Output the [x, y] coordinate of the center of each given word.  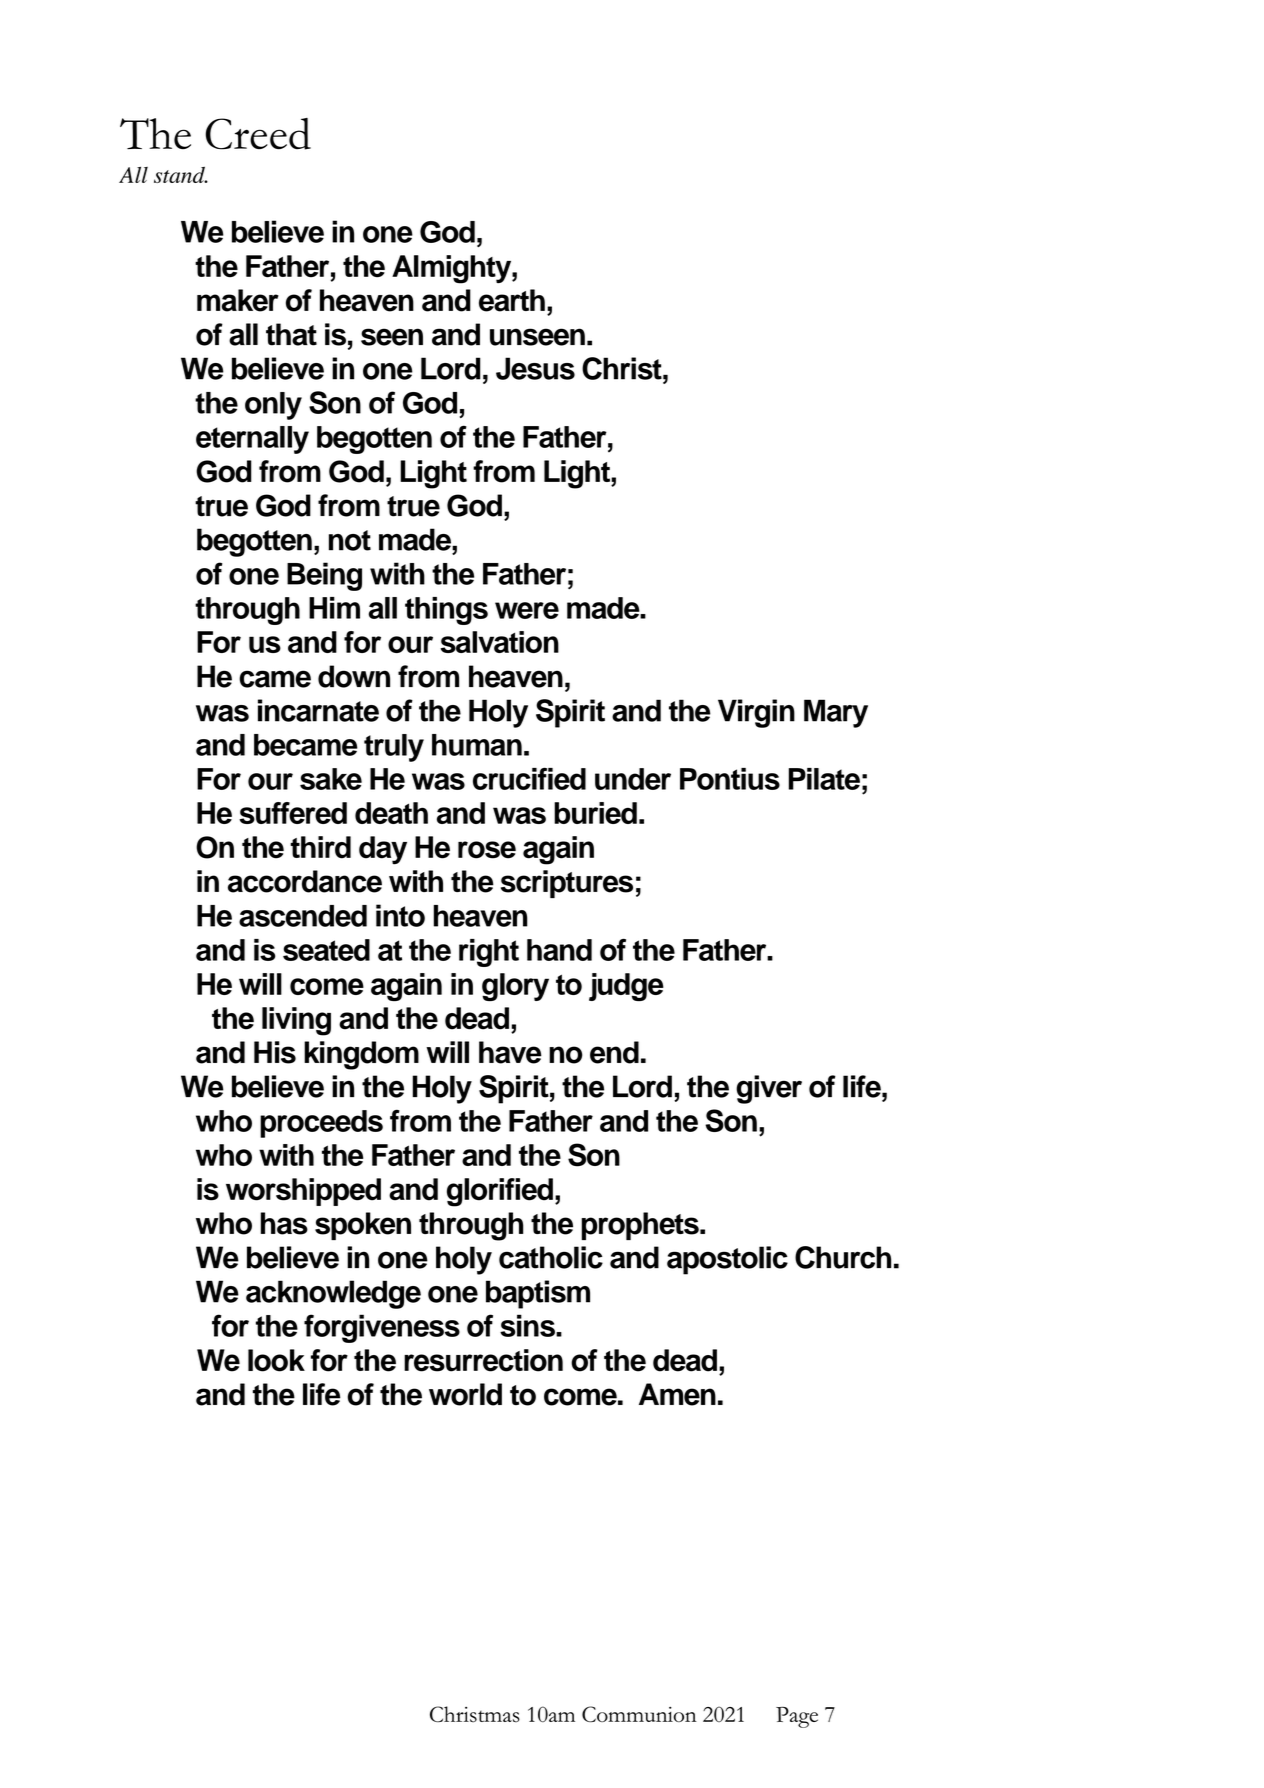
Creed [258, 134]
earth [512, 300]
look [276, 1360]
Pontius [730, 779]
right [489, 953]
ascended [303, 916]
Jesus [535, 368]
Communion [639, 1714]
